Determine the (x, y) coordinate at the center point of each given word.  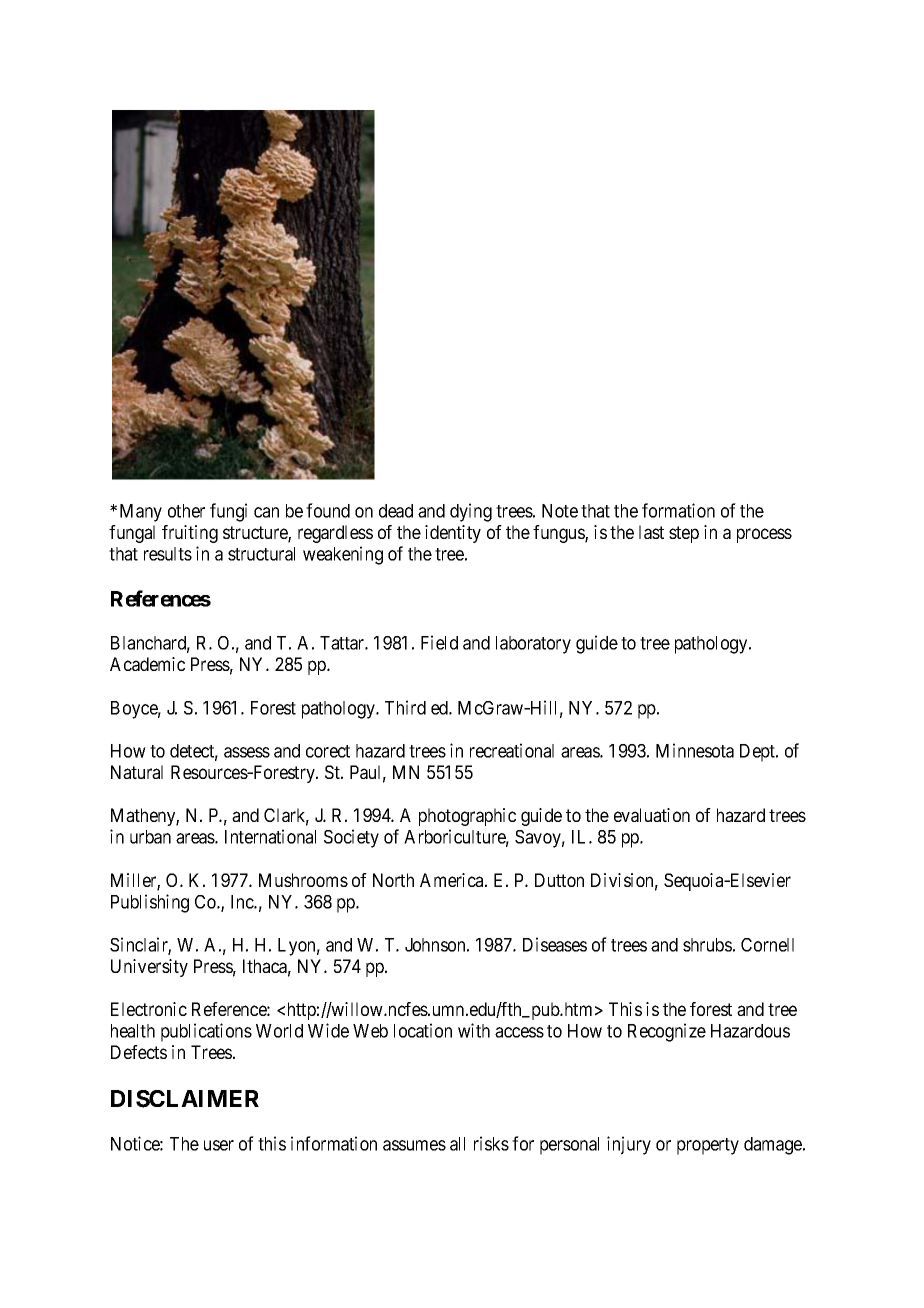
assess (247, 752)
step (684, 534)
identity (453, 534)
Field (439, 642)
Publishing (150, 903)
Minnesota (695, 750)
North (393, 880)
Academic (147, 664)
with (474, 1030)
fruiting (190, 534)
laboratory (533, 645)
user (219, 1145)
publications (206, 1032)
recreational (512, 750)
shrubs (707, 945)
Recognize (667, 1032)
